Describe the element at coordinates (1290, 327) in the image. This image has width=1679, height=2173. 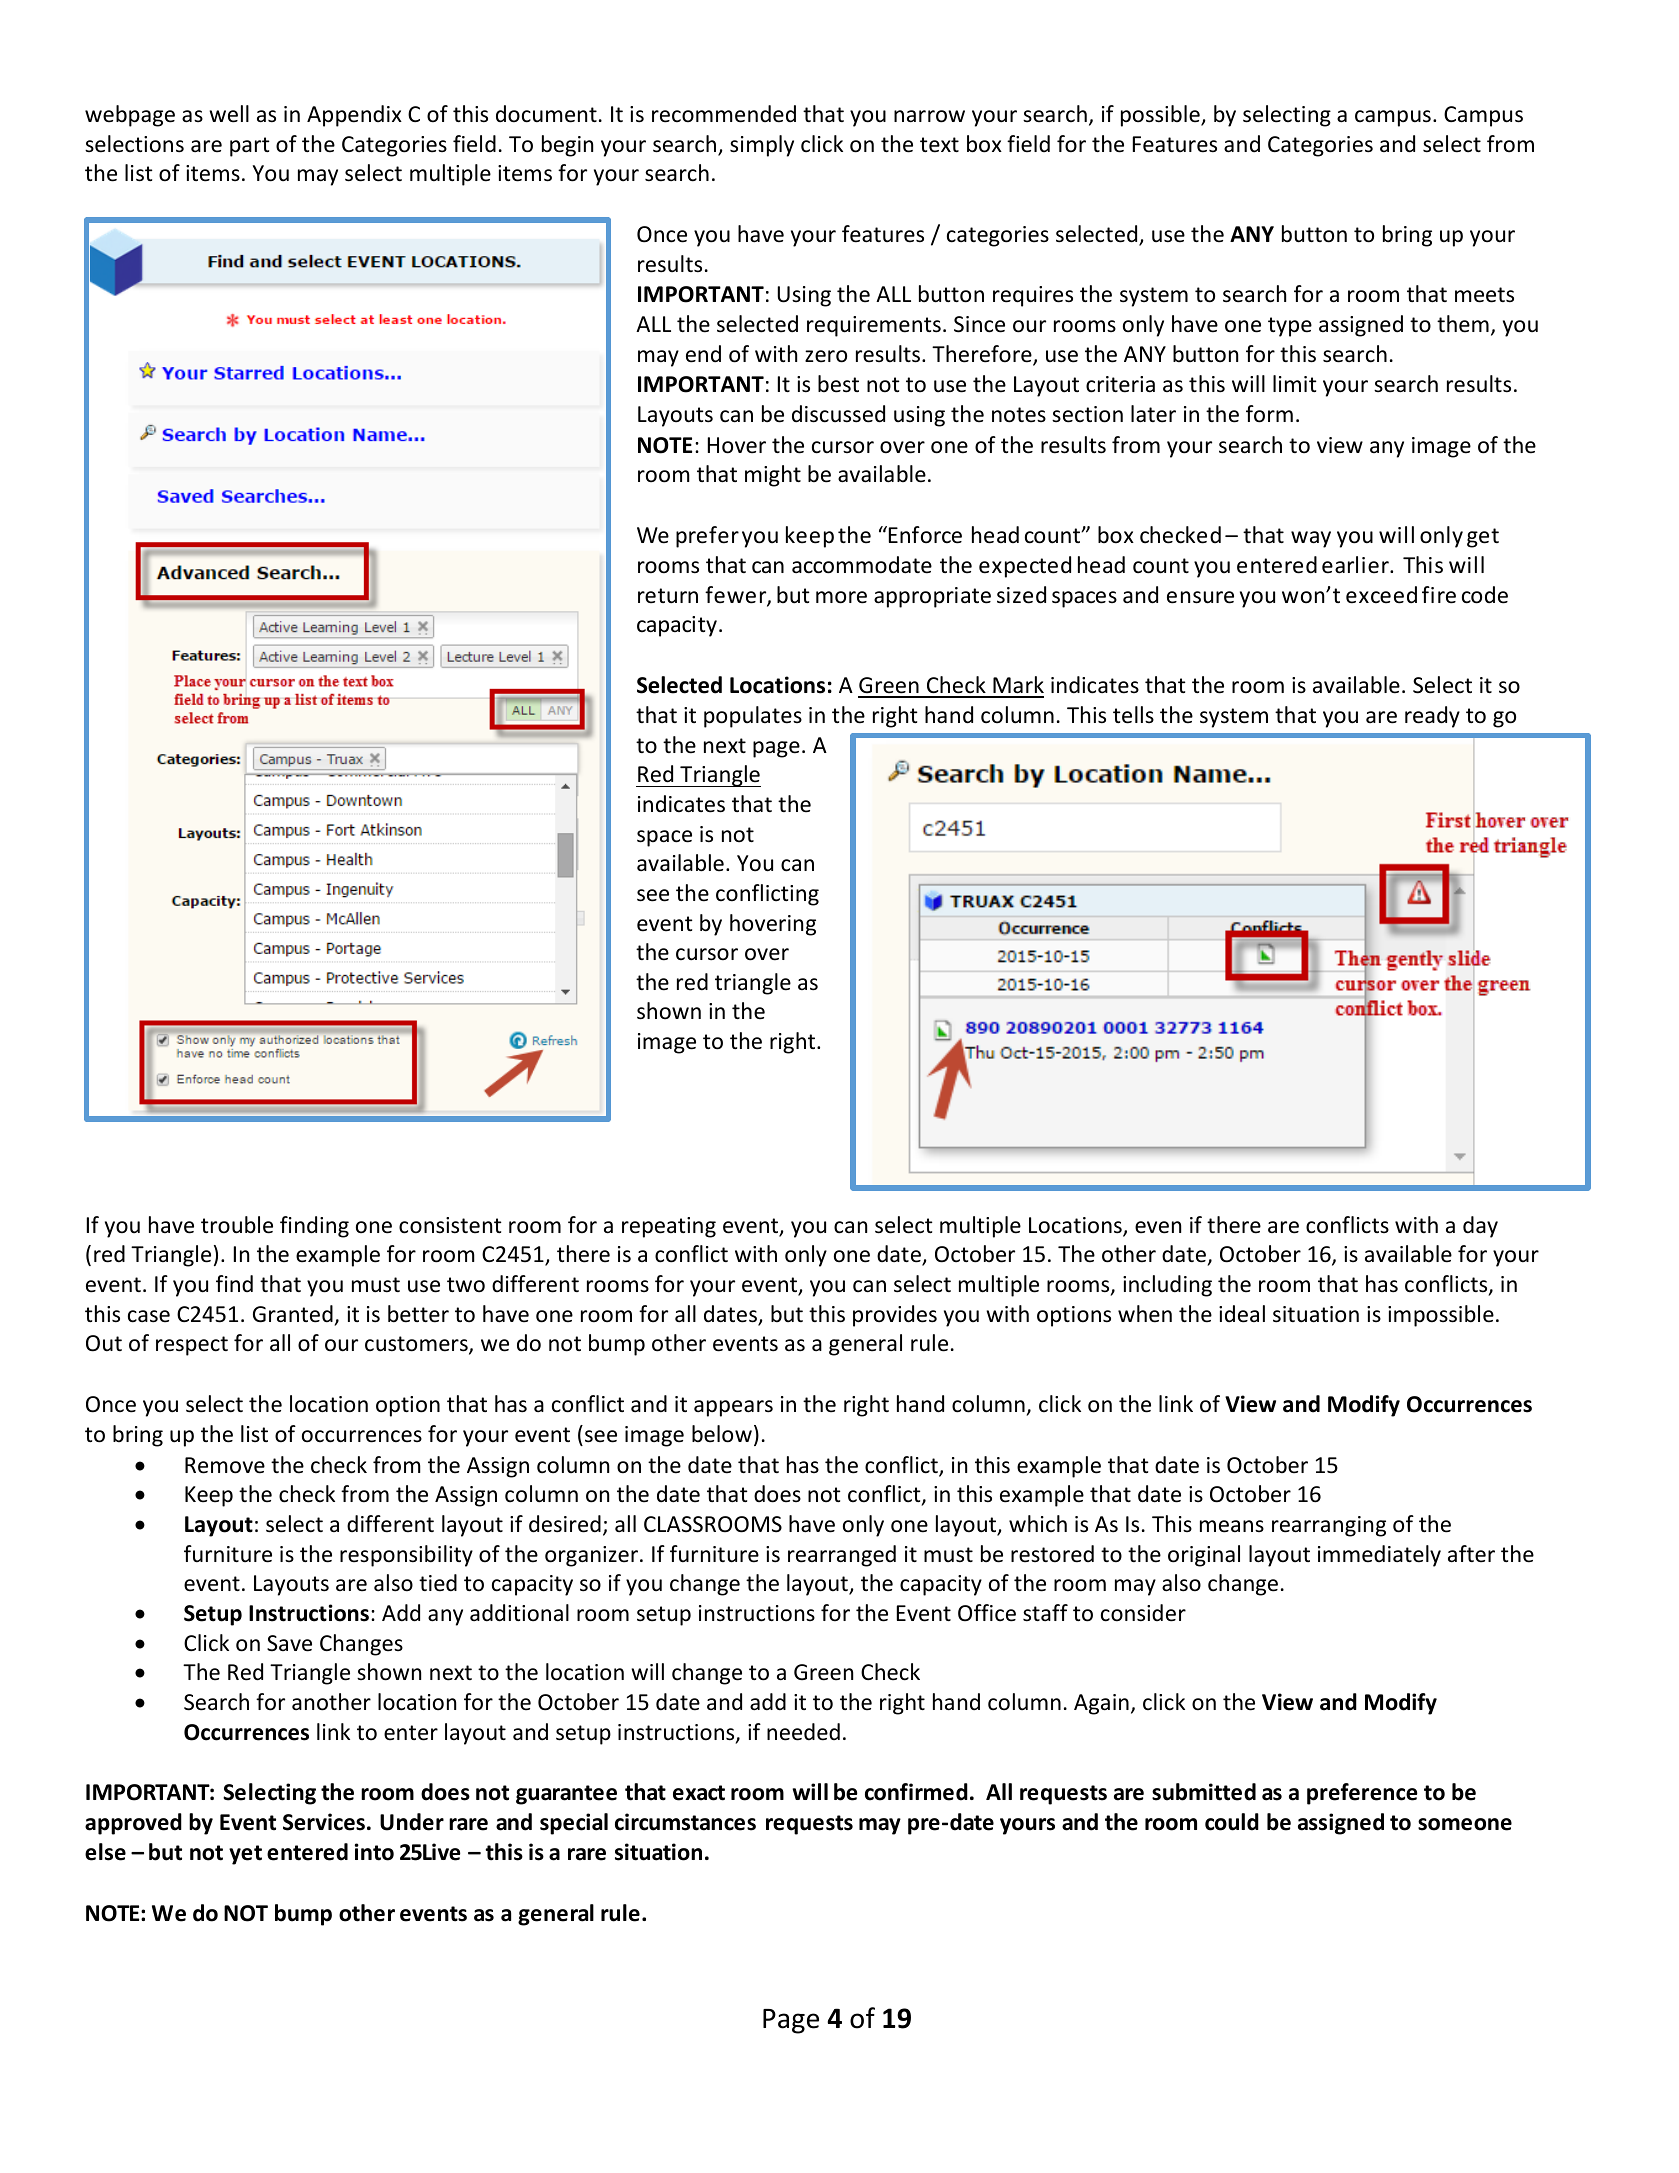
I see `type` at that location.
